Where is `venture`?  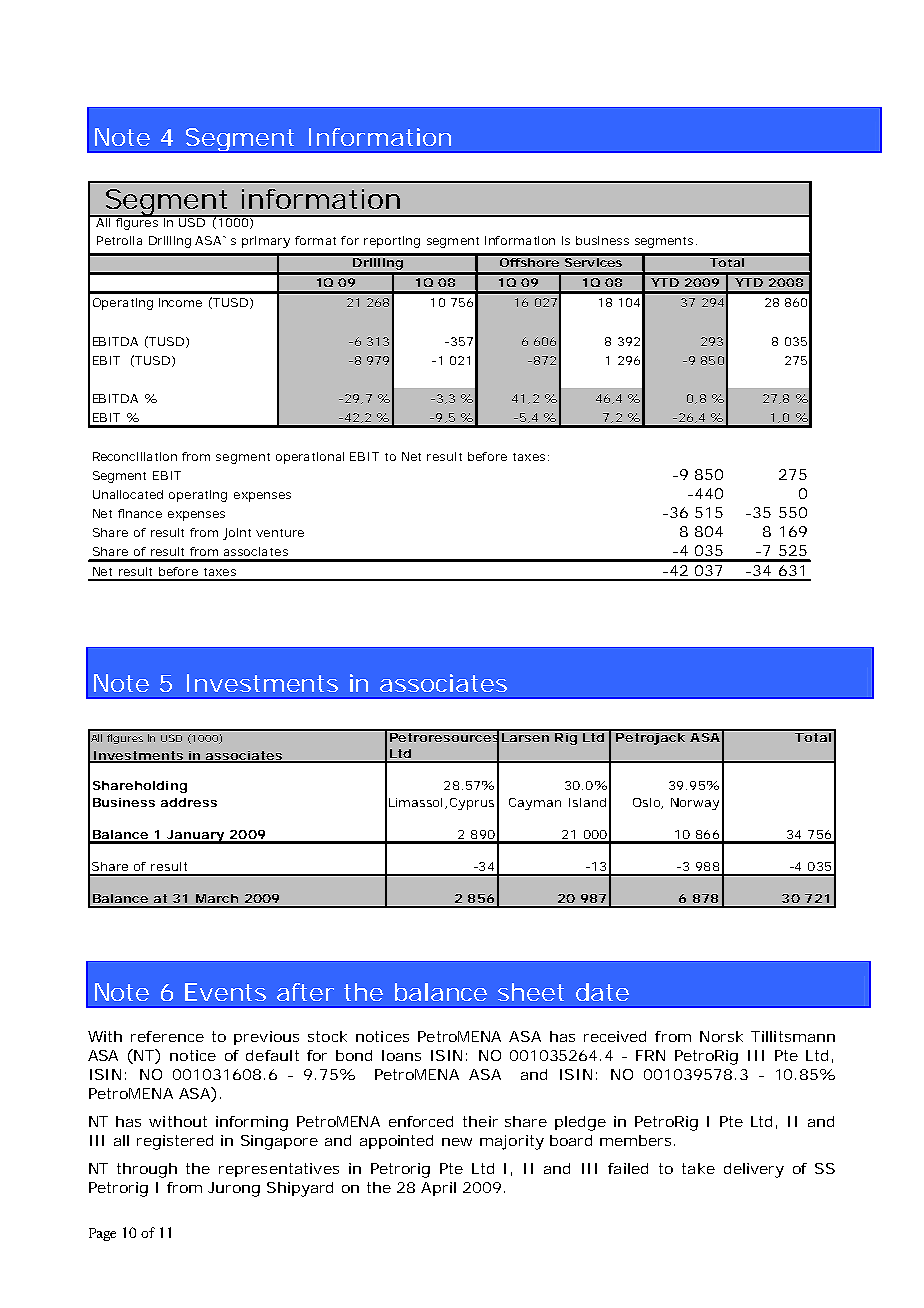 venture is located at coordinates (280, 533).
